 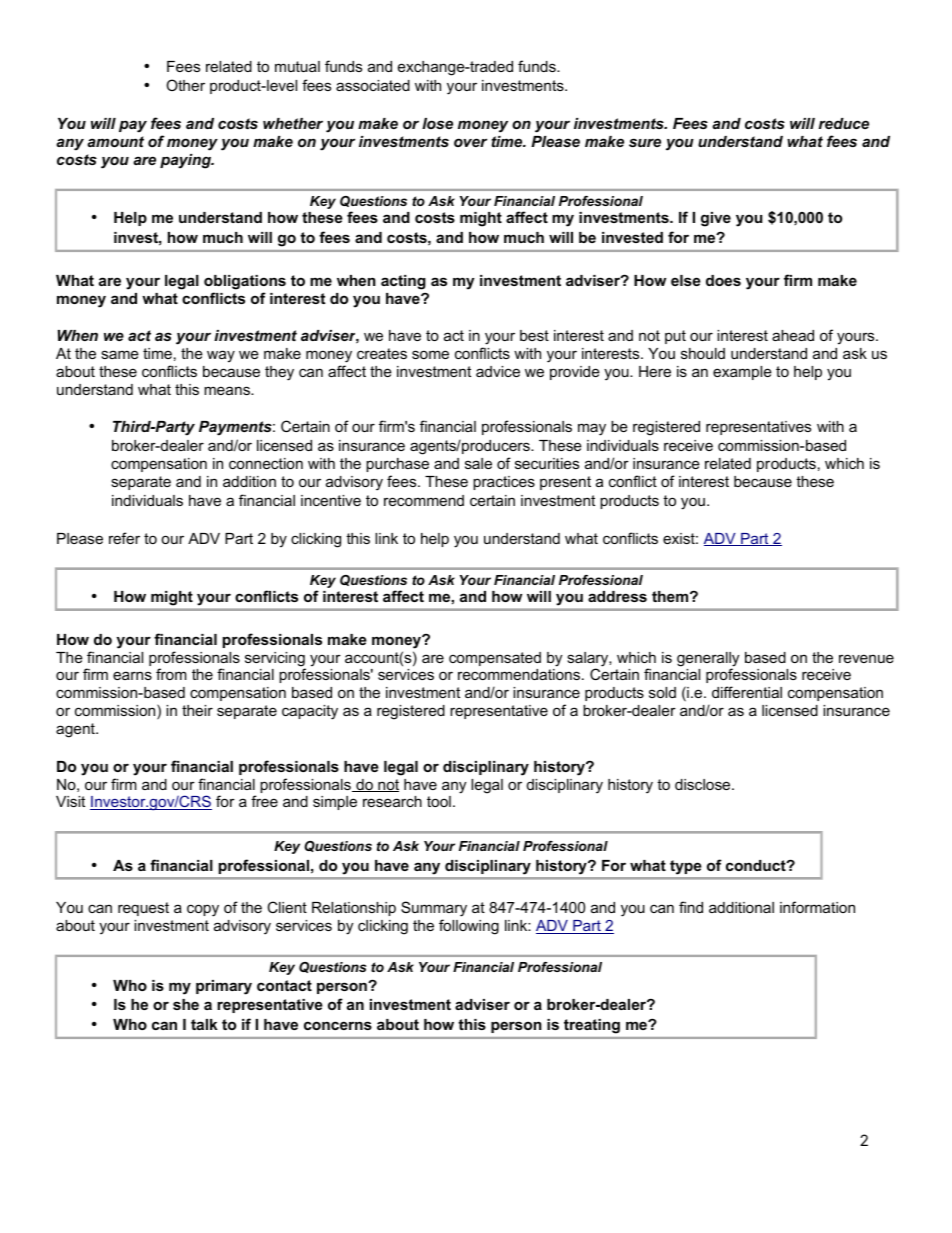 I want to click on refer, so click(x=124, y=538).
